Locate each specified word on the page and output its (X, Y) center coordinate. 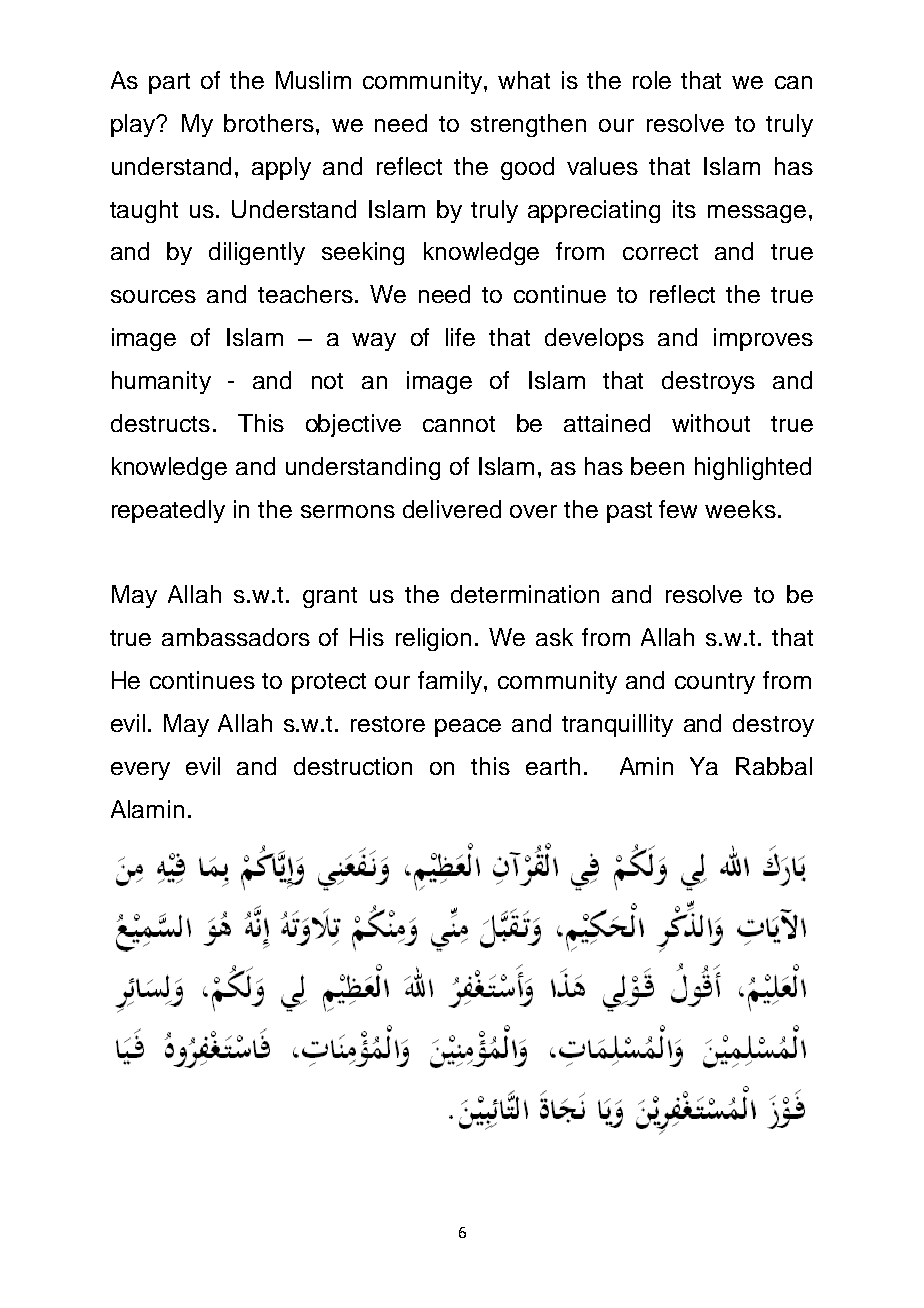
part (169, 83)
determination (525, 594)
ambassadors (236, 637)
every (140, 771)
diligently (257, 253)
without (711, 423)
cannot (459, 424)
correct (660, 252)
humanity (161, 382)
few (678, 509)
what (524, 80)
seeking (363, 253)
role (652, 80)
